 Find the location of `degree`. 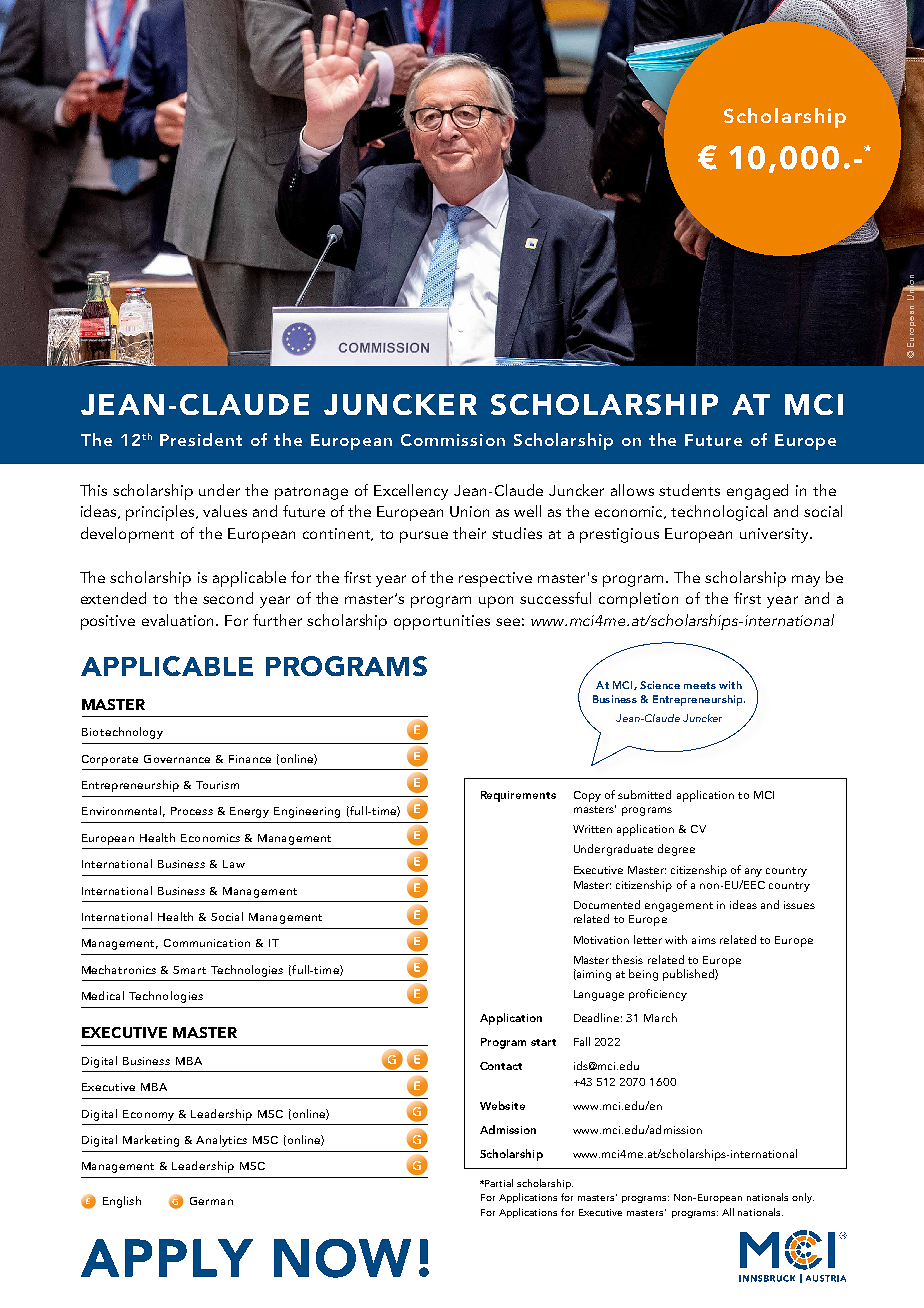

degree is located at coordinates (676, 850).
